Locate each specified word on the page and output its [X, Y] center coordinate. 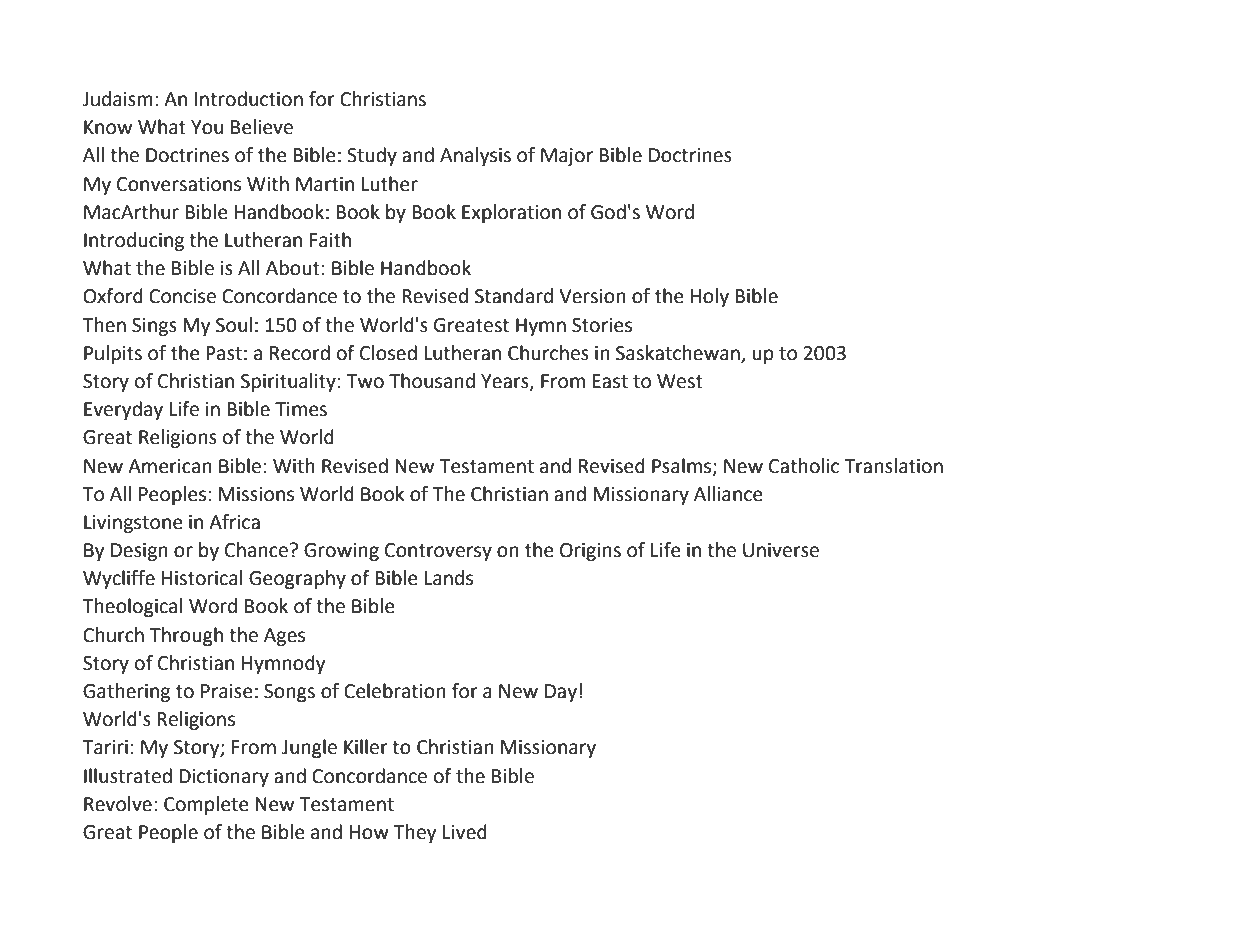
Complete [206, 805]
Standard [514, 296]
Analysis [475, 156]
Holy [709, 297]
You [207, 127]
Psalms [683, 466]
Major [567, 157]
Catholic [804, 466]
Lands [448, 578]
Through [186, 636]
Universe [781, 550]
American [170, 466]
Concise [182, 296]
